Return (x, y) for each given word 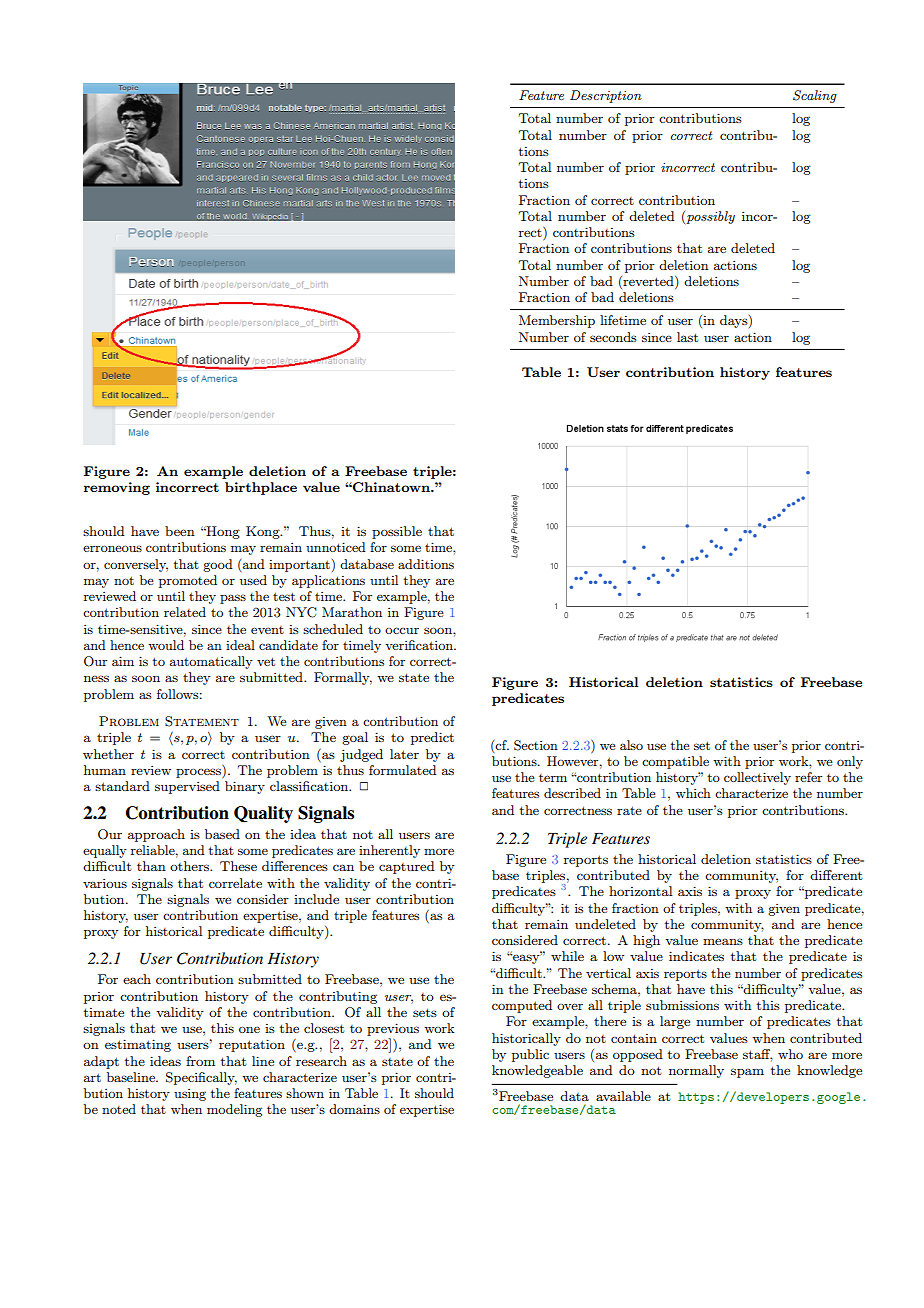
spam (747, 1073)
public (530, 1055)
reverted (648, 281)
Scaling (815, 96)
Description (606, 96)
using (190, 1095)
